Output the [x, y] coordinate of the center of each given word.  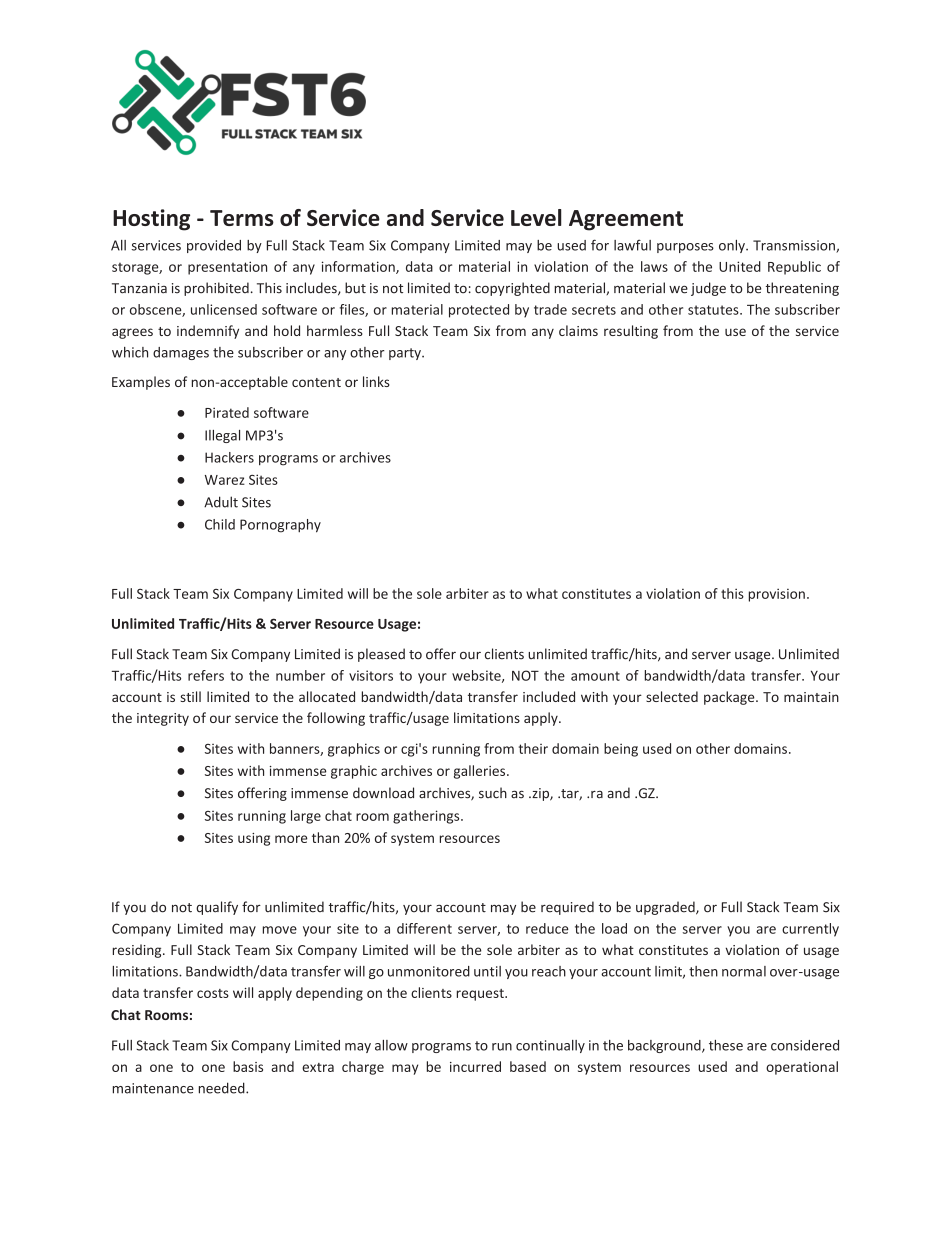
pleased [381, 655]
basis [248, 1066]
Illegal [222, 436]
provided [214, 246]
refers [206, 675]
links [376, 381]
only [733, 246]
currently [810, 930]
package [730, 698]
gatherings [427, 817]
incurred [475, 1066]
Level [536, 217]
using [254, 839]
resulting [631, 332]
